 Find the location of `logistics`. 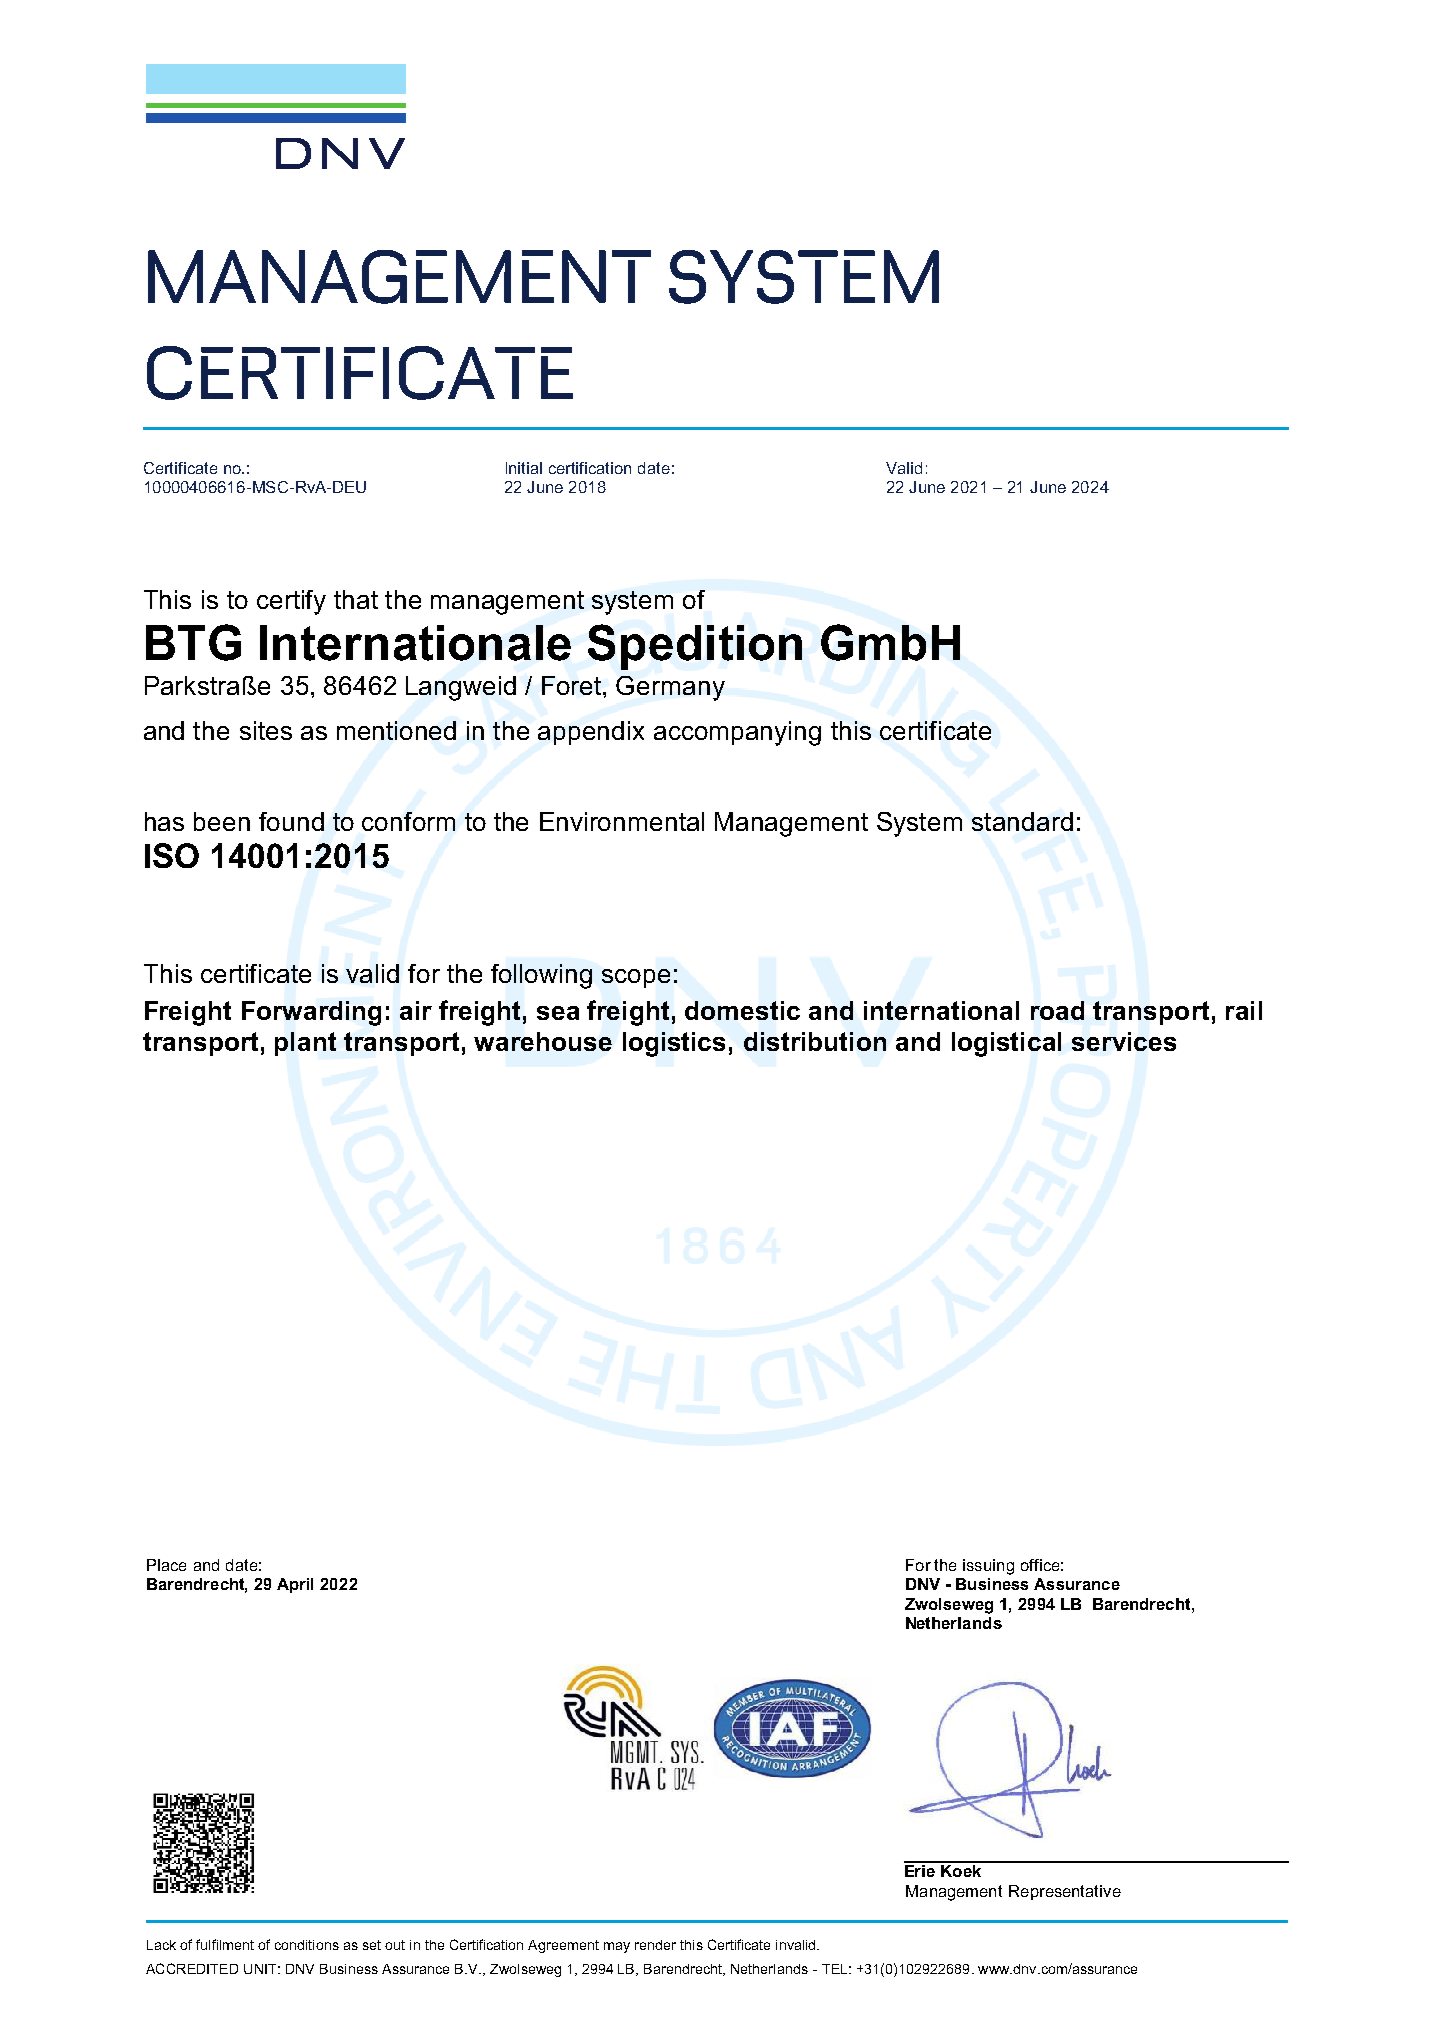

logistics is located at coordinates (674, 1044).
